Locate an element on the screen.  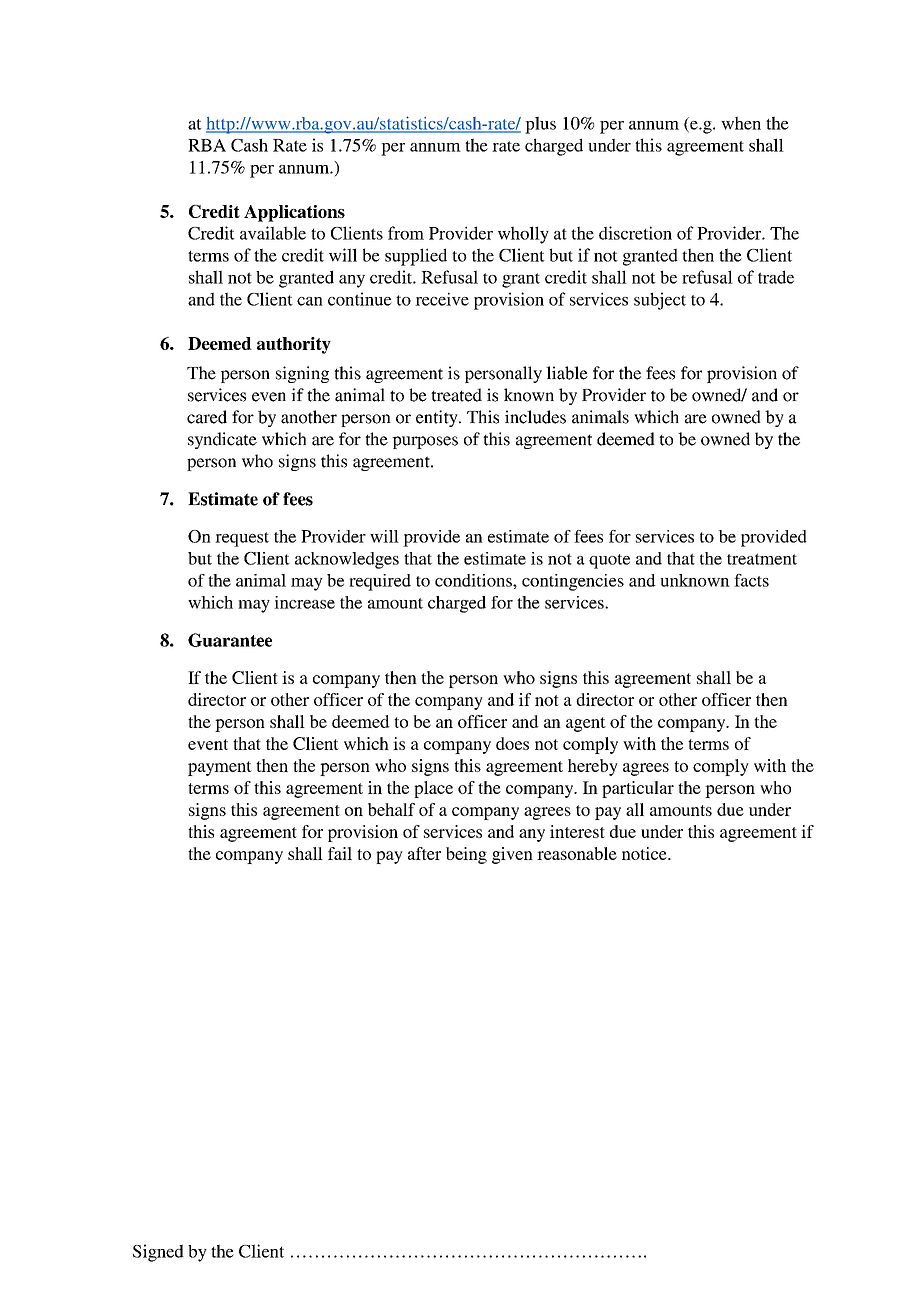
Applications is located at coordinates (294, 213).
